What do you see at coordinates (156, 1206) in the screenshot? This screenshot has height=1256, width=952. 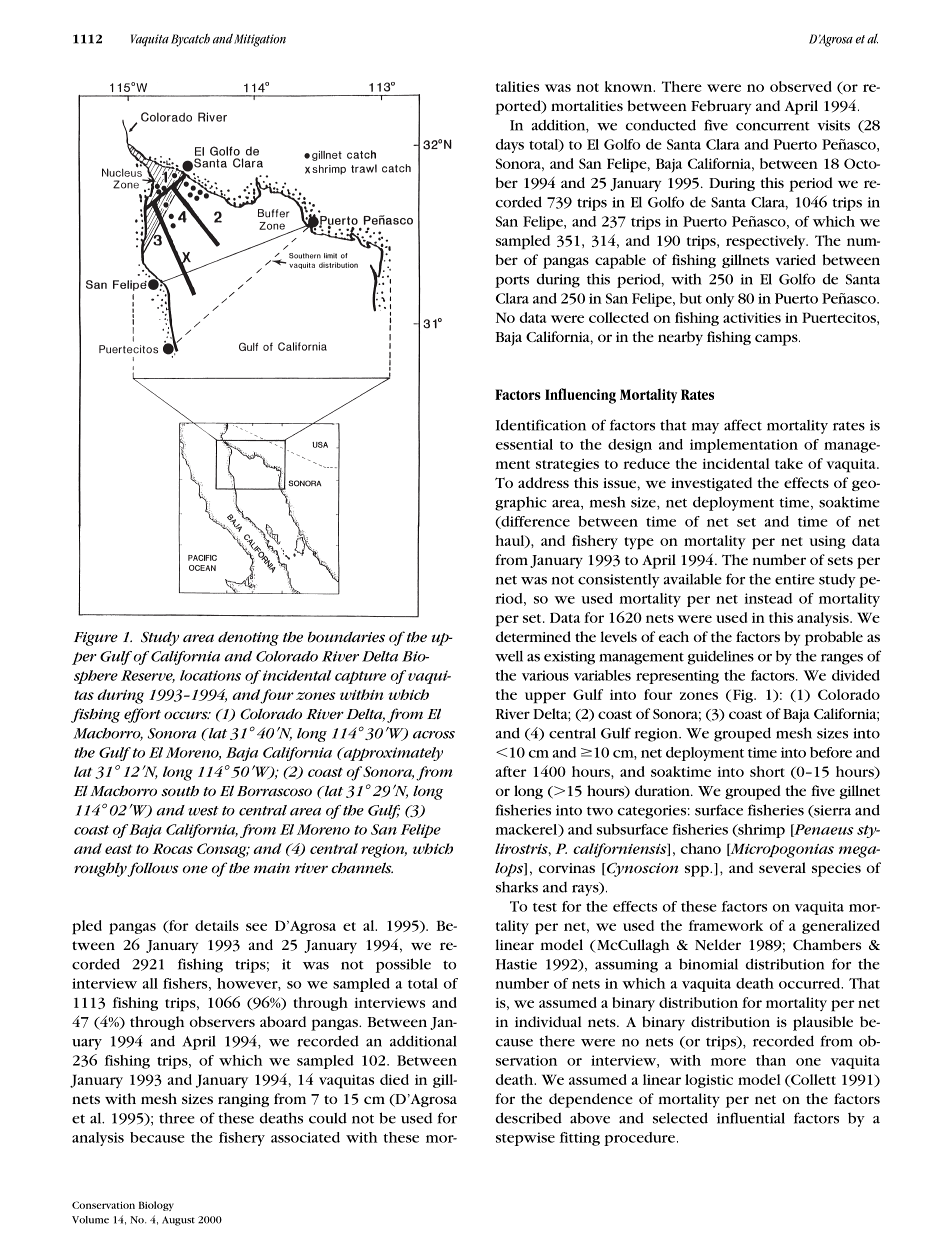 I see `Biology` at bounding box center [156, 1206].
